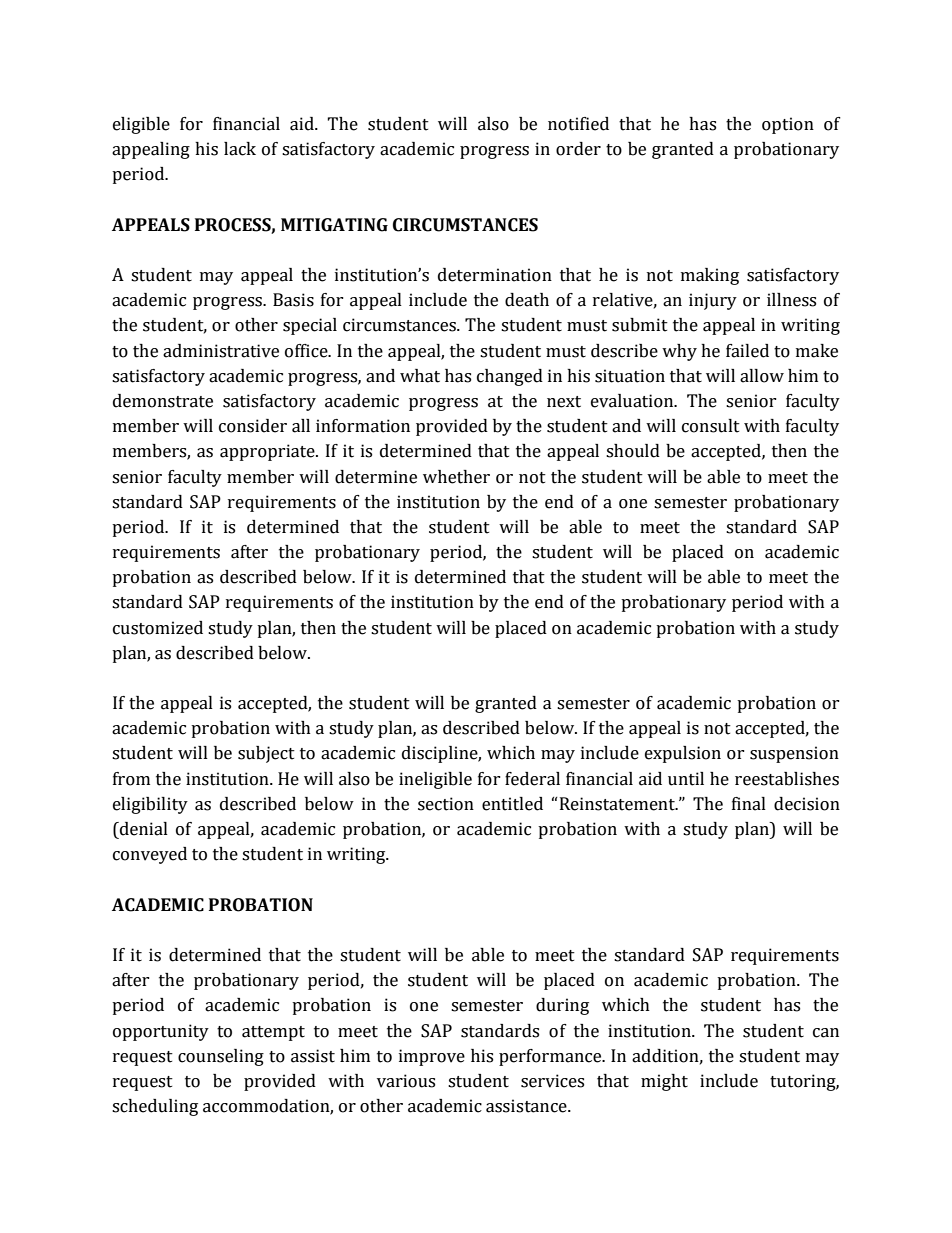  Describe the element at coordinates (240, 149) in the page. I see `lack` at that location.
